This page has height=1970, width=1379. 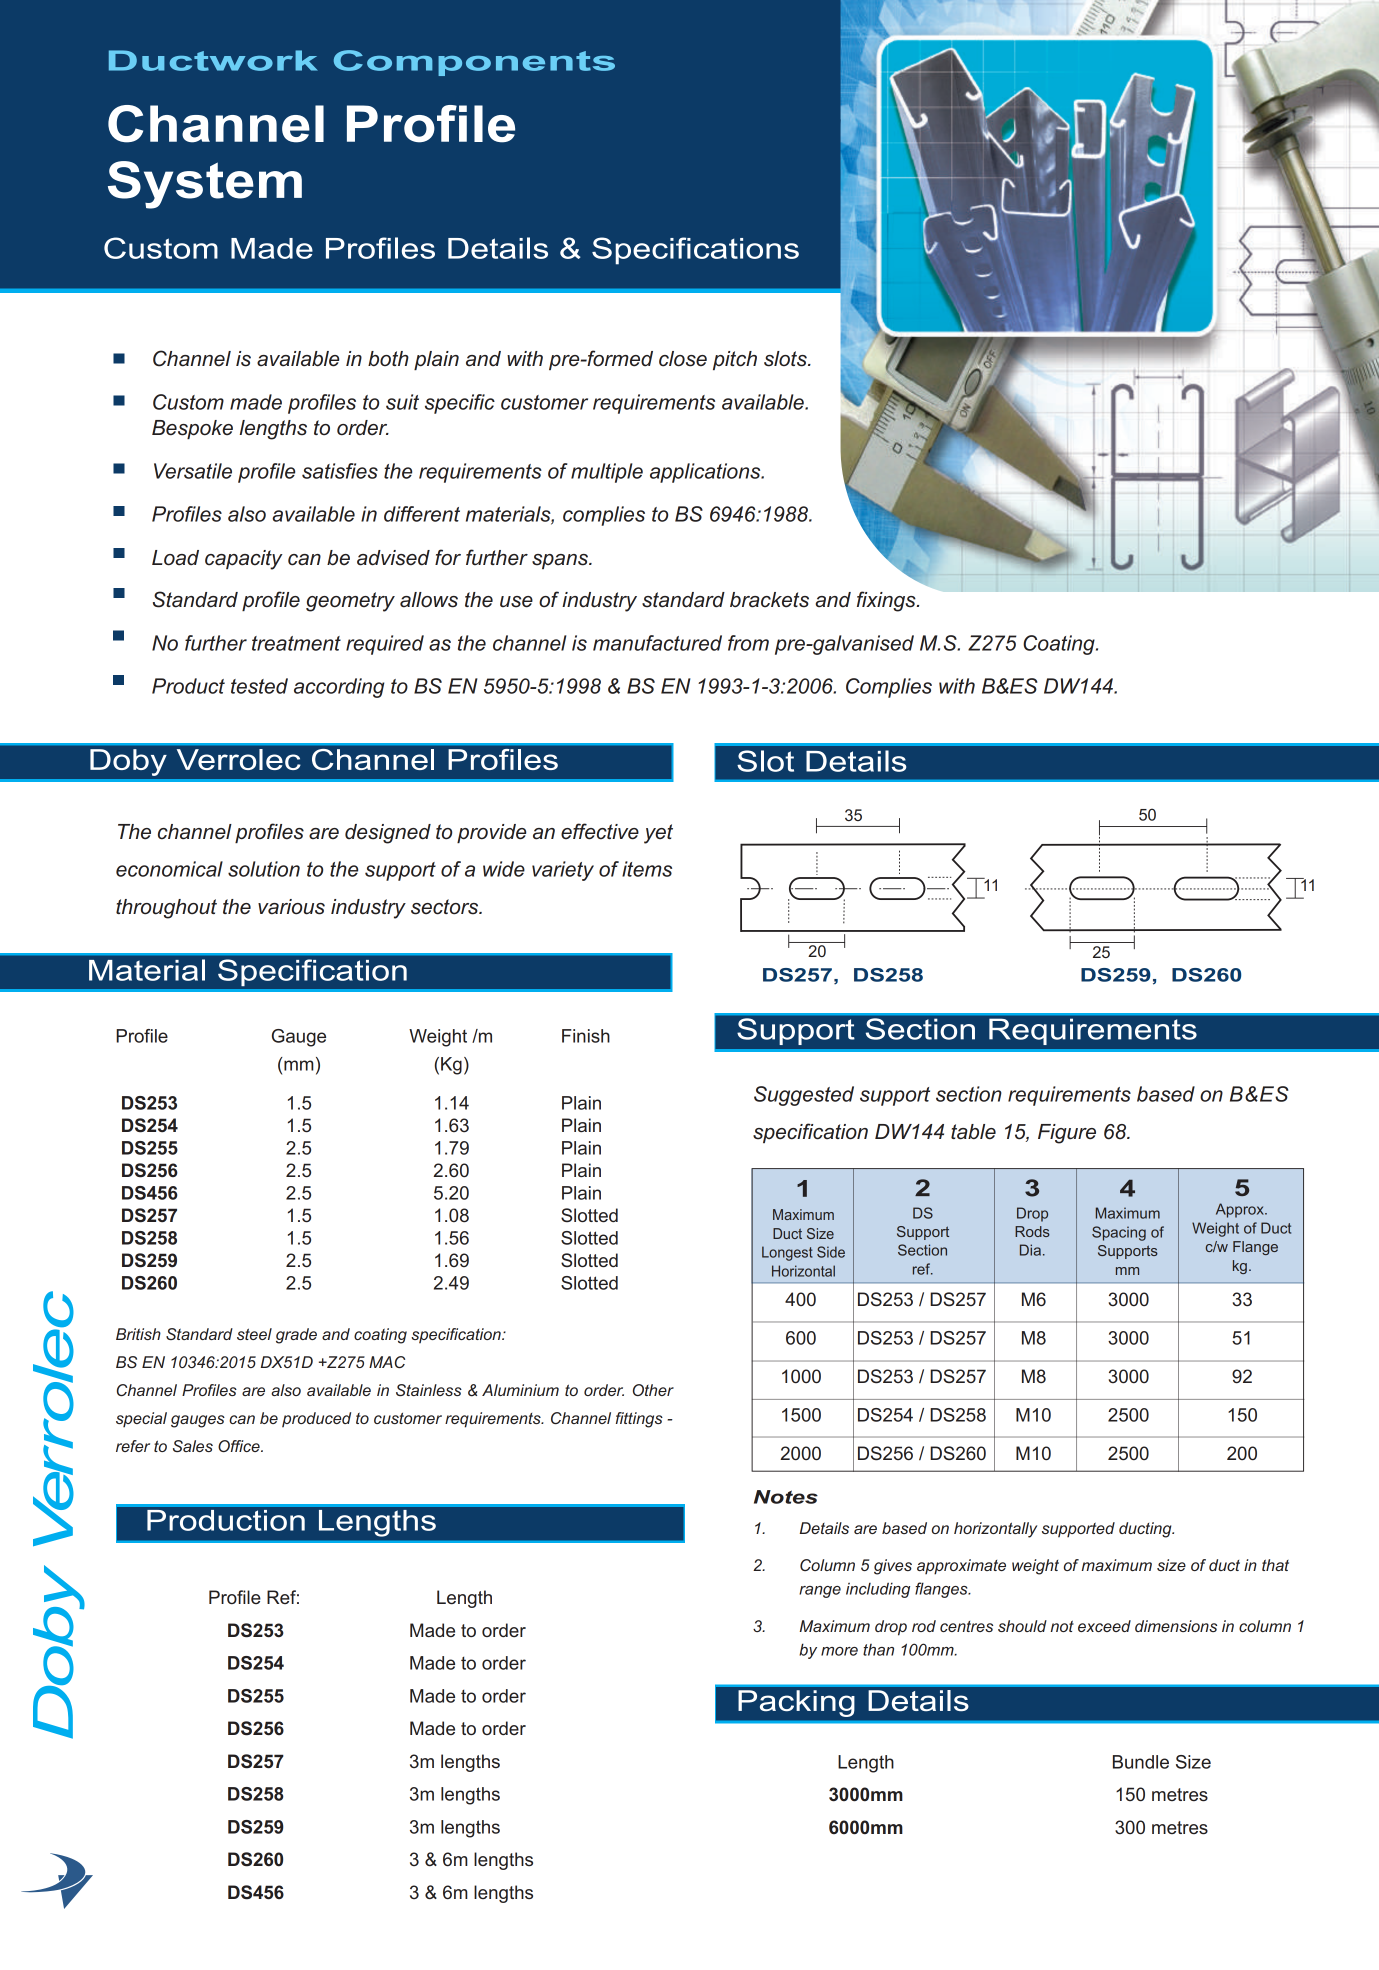 I want to click on items, so click(x=647, y=869).
